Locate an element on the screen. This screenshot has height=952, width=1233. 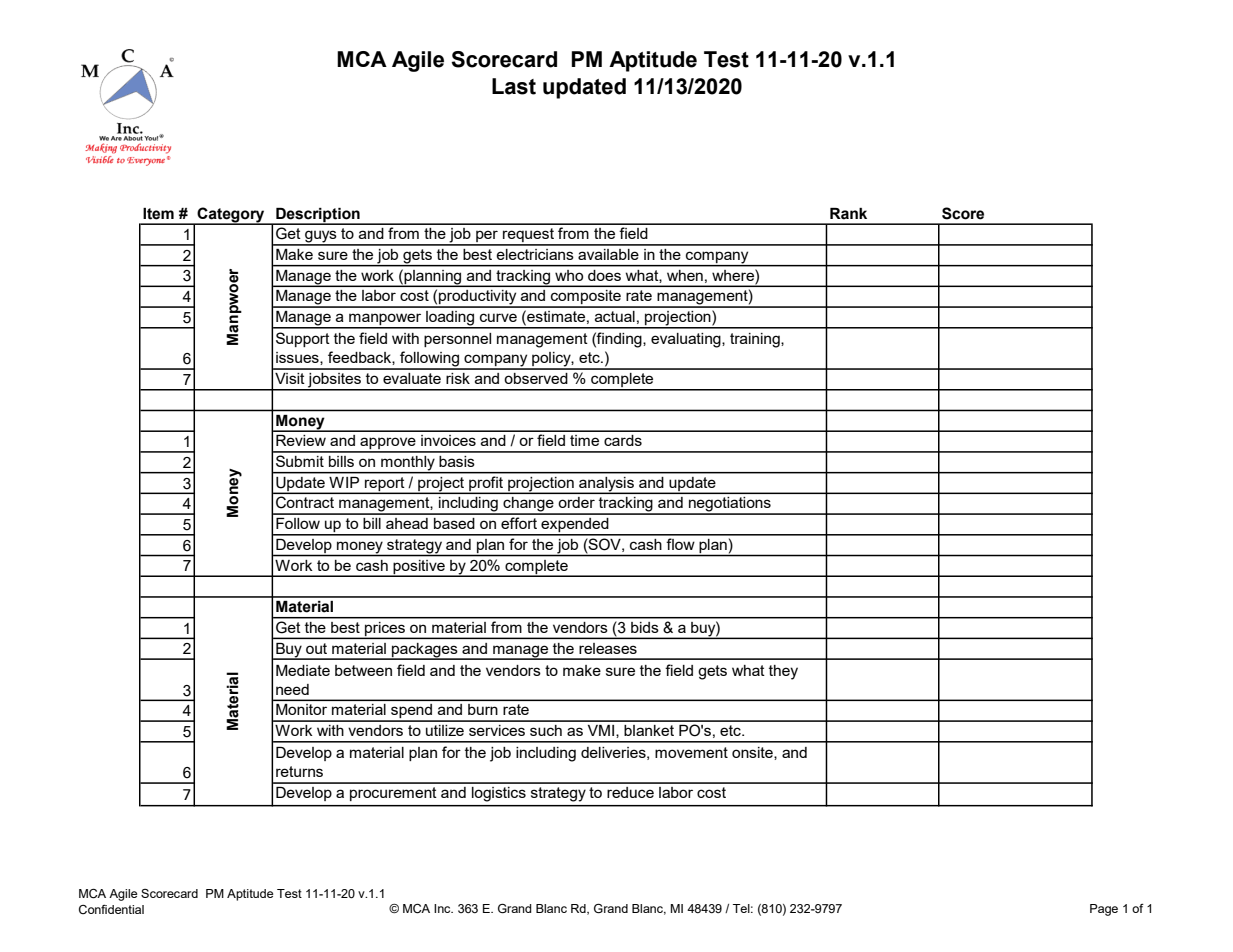
Last is located at coordinates (514, 86).
